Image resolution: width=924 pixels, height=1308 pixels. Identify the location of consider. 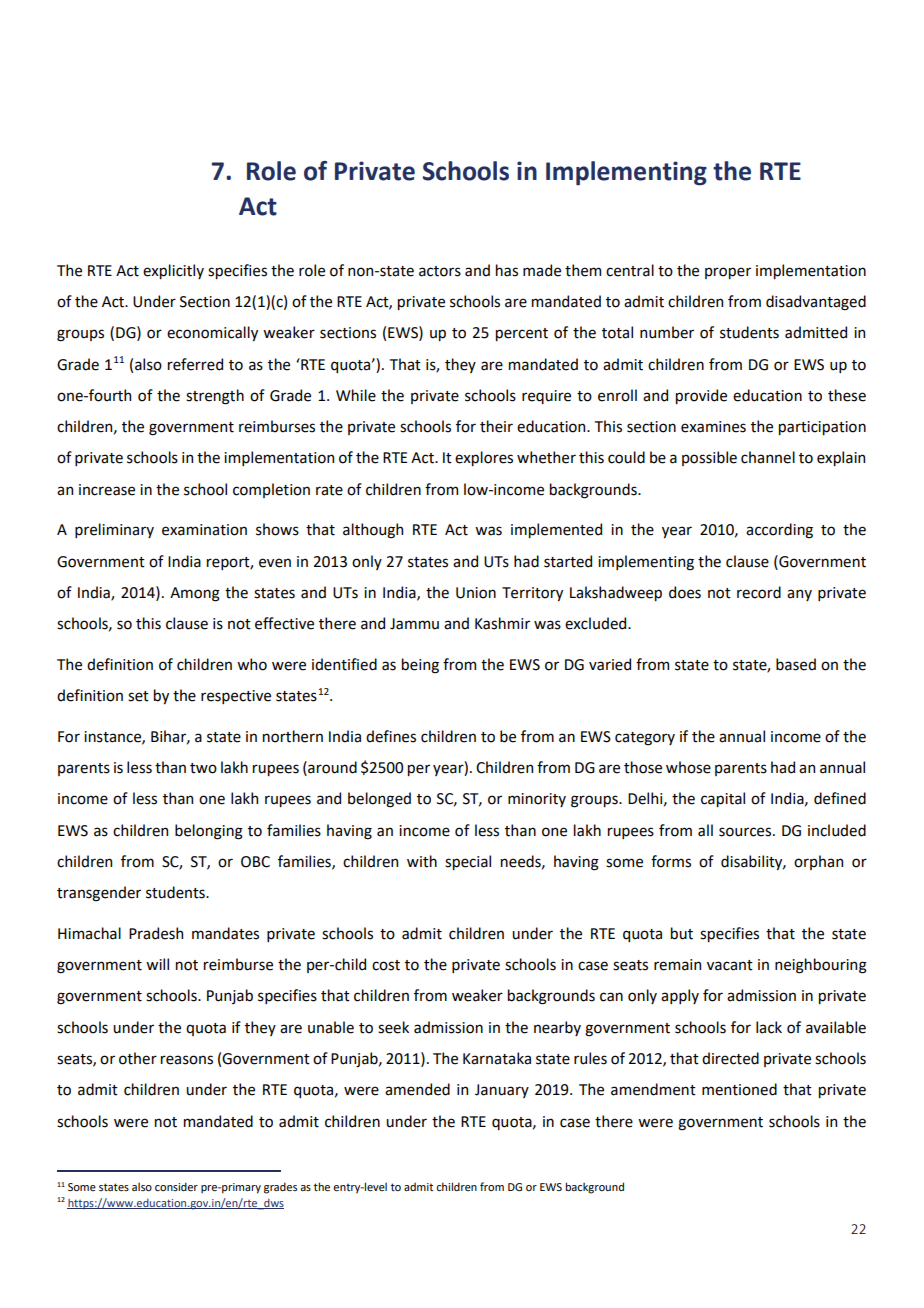
(176, 1186).
